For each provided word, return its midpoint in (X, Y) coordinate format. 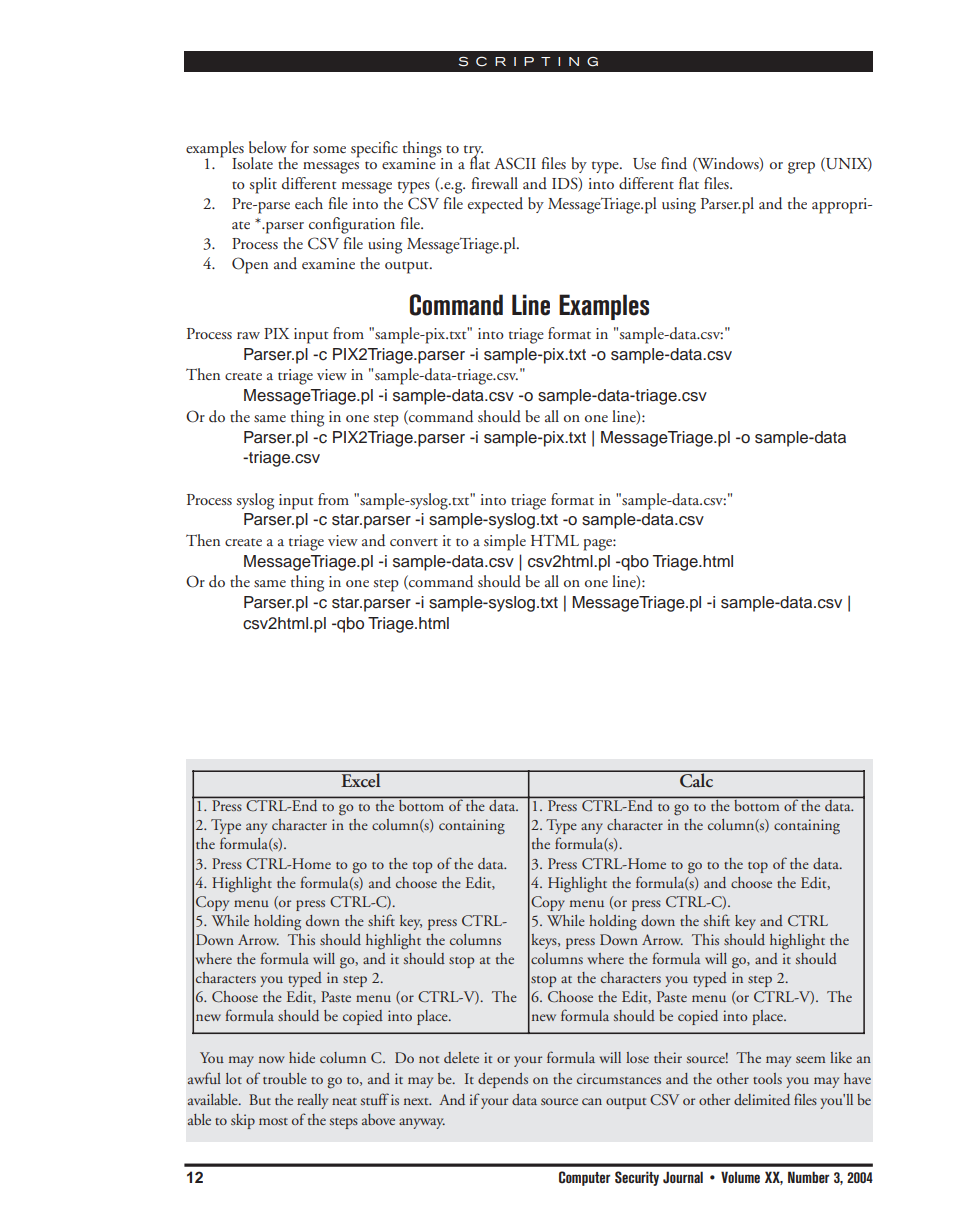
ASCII (515, 163)
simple (505, 542)
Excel (361, 779)
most (273, 1121)
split (263, 185)
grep (801, 168)
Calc (697, 779)
